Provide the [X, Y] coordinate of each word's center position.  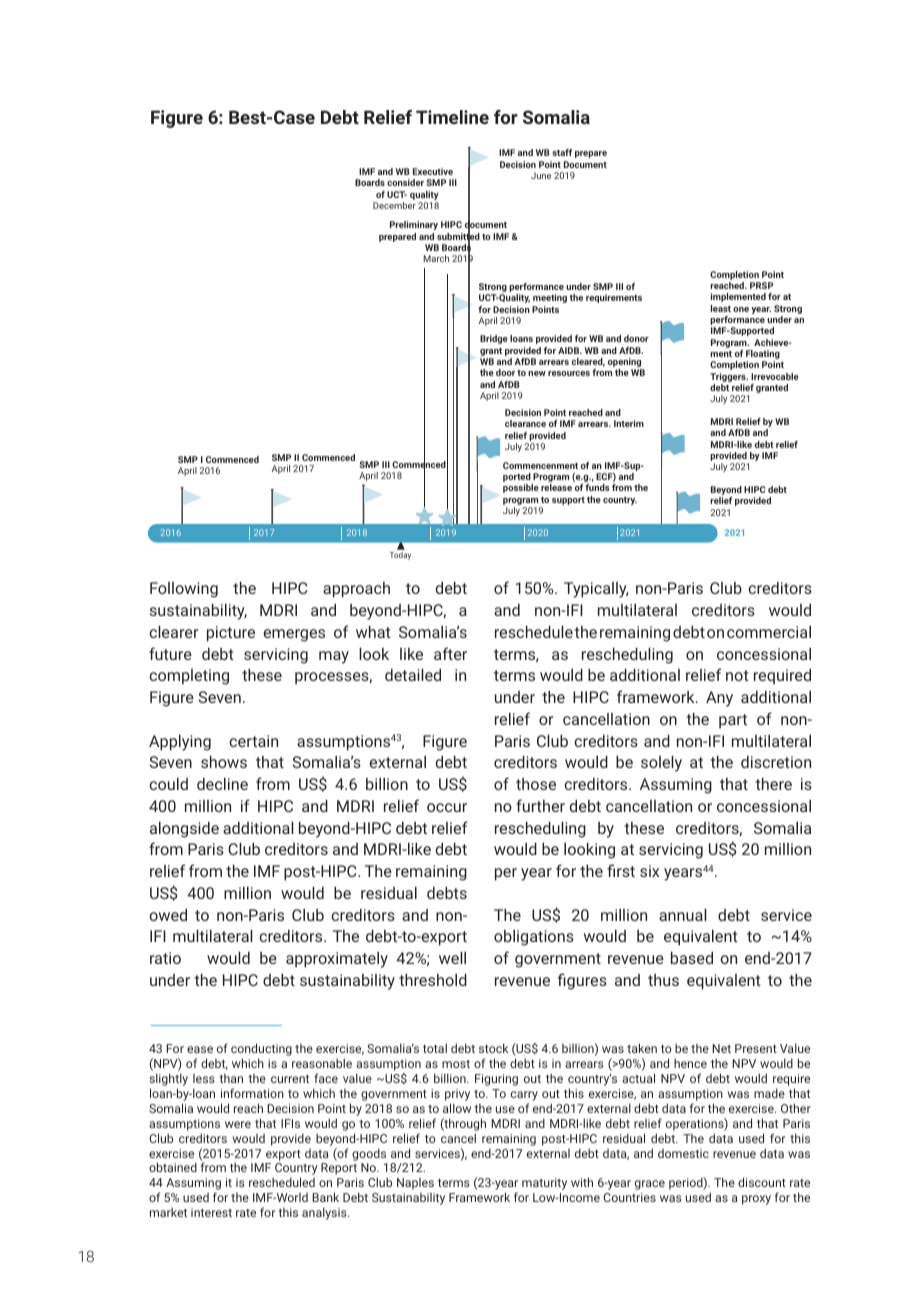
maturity [544, 1184]
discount [762, 1182]
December [394, 205]
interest [211, 1212]
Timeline [452, 117]
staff [562, 152]
